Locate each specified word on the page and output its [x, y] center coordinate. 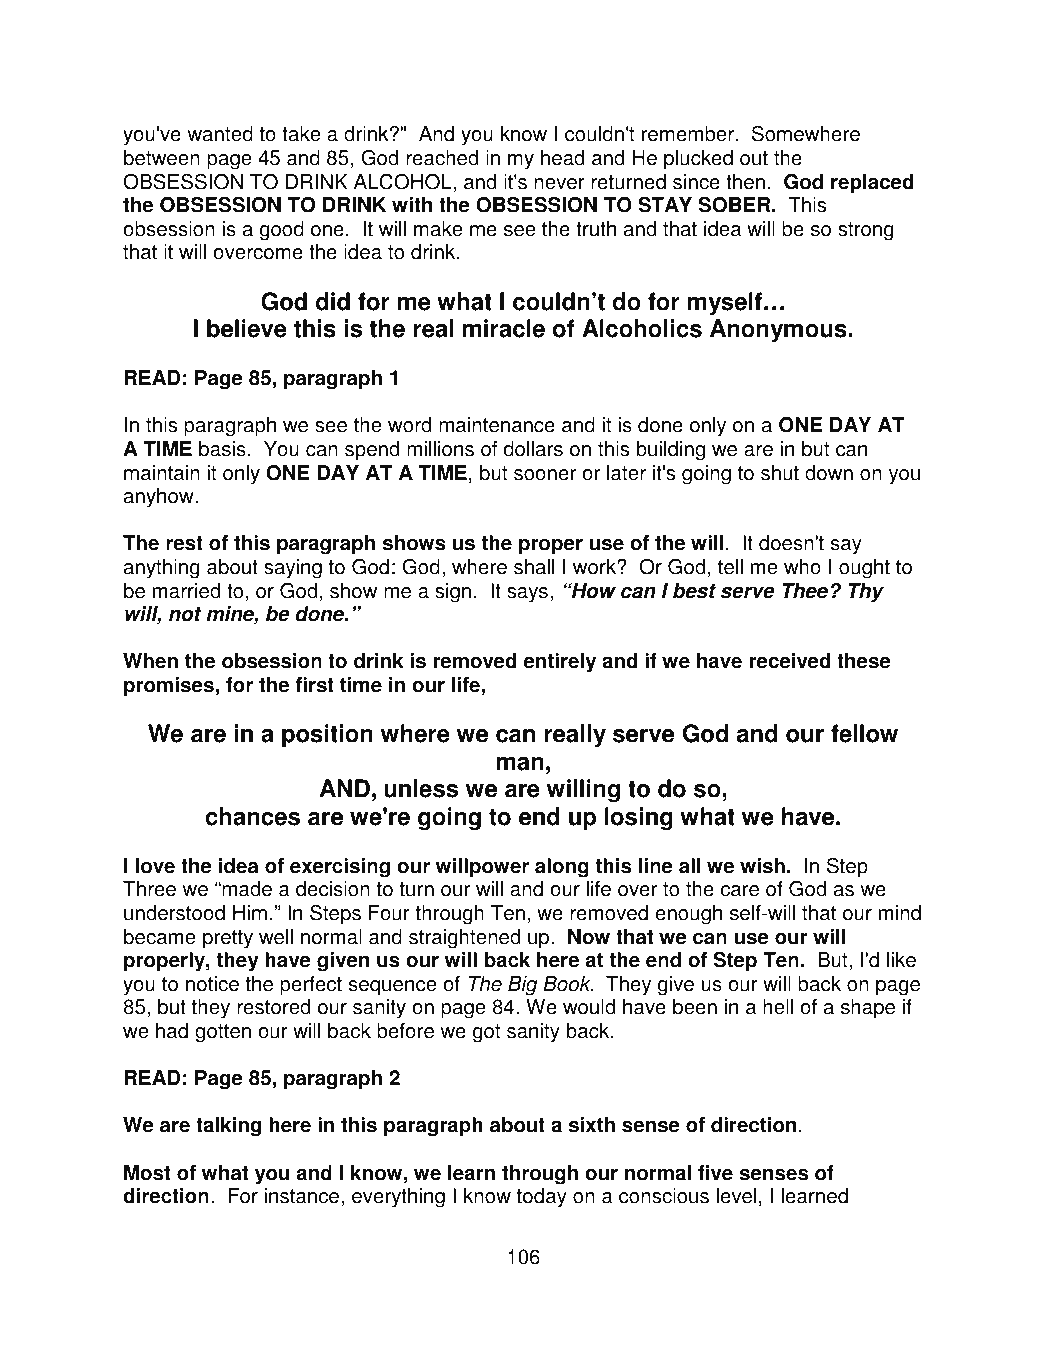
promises [169, 687]
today [542, 1198]
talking [228, 1127]
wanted [220, 134]
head [562, 158]
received [789, 661]
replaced [872, 184]
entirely [560, 663]
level [736, 1196]
